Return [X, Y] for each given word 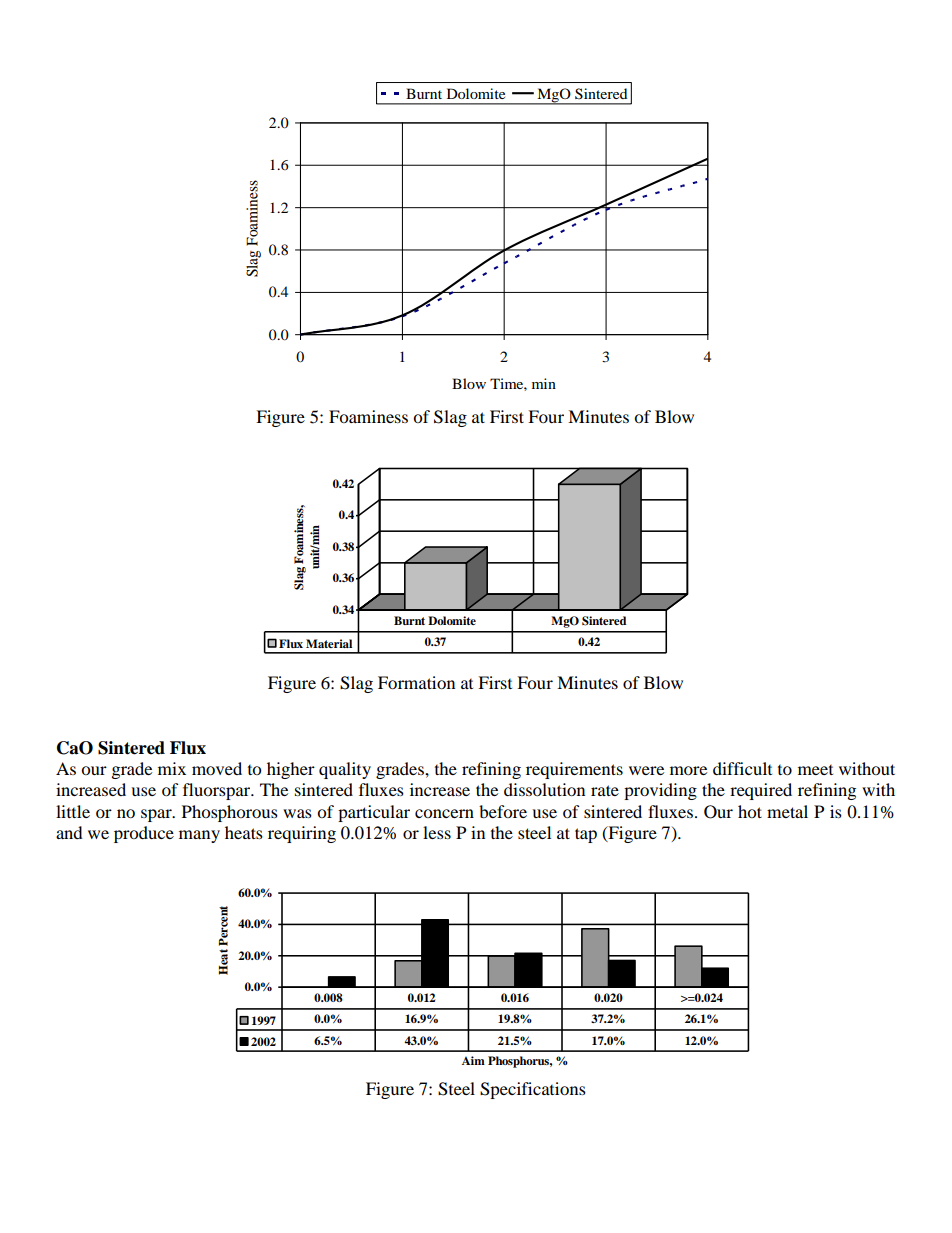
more [688, 770]
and [69, 832]
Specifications [533, 1090]
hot [750, 811]
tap [586, 835]
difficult [742, 768]
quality [345, 770]
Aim [473, 1060]
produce [144, 834]
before [503, 811]
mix [172, 768]
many [199, 836]
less [437, 832]
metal [787, 811]
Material [329, 643]
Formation [416, 682]
